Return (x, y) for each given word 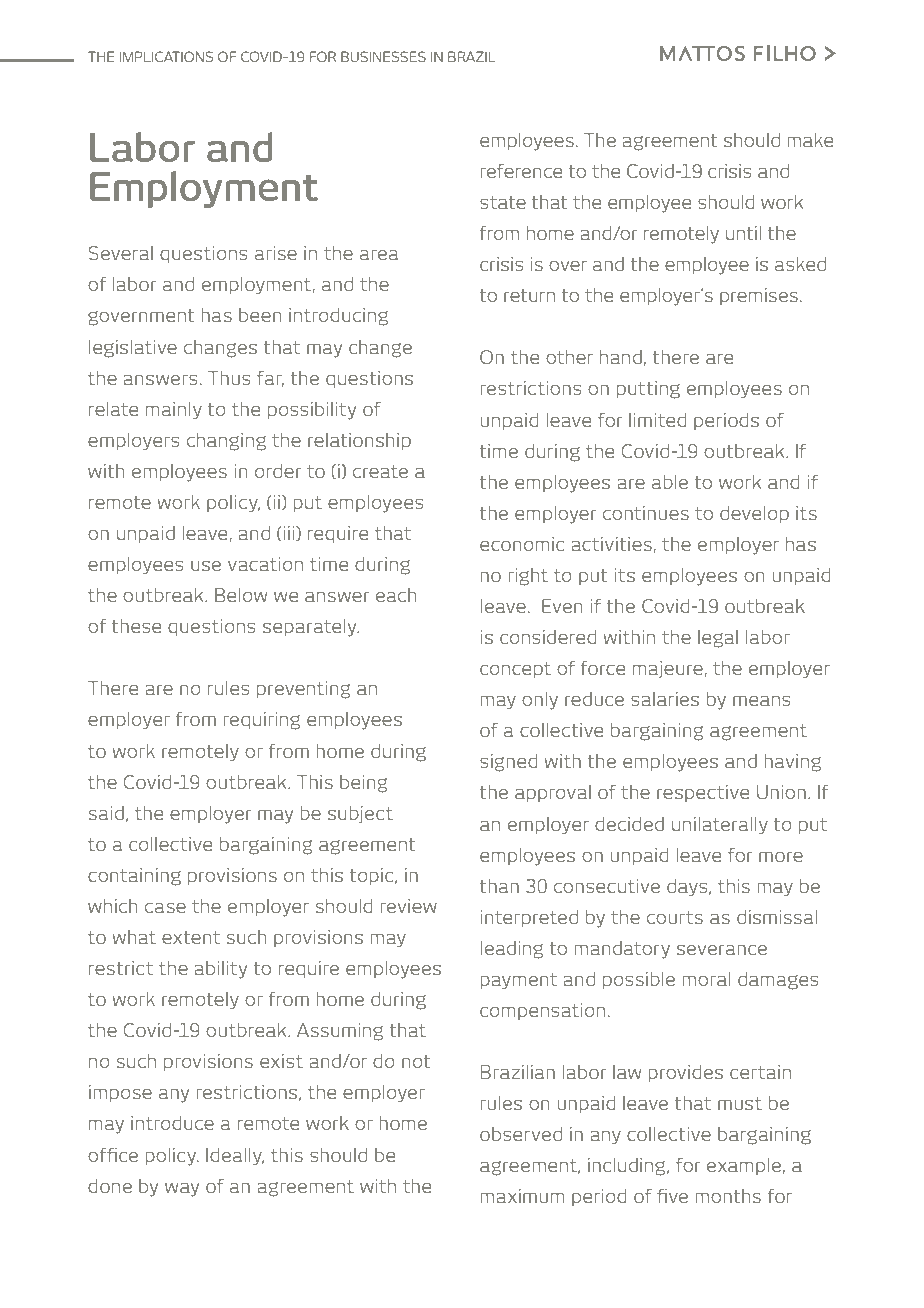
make (810, 140)
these (136, 626)
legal (718, 639)
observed (521, 1134)
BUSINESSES (383, 56)
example (744, 1166)
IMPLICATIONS (166, 56)
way (182, 1190)
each (396, 595)
